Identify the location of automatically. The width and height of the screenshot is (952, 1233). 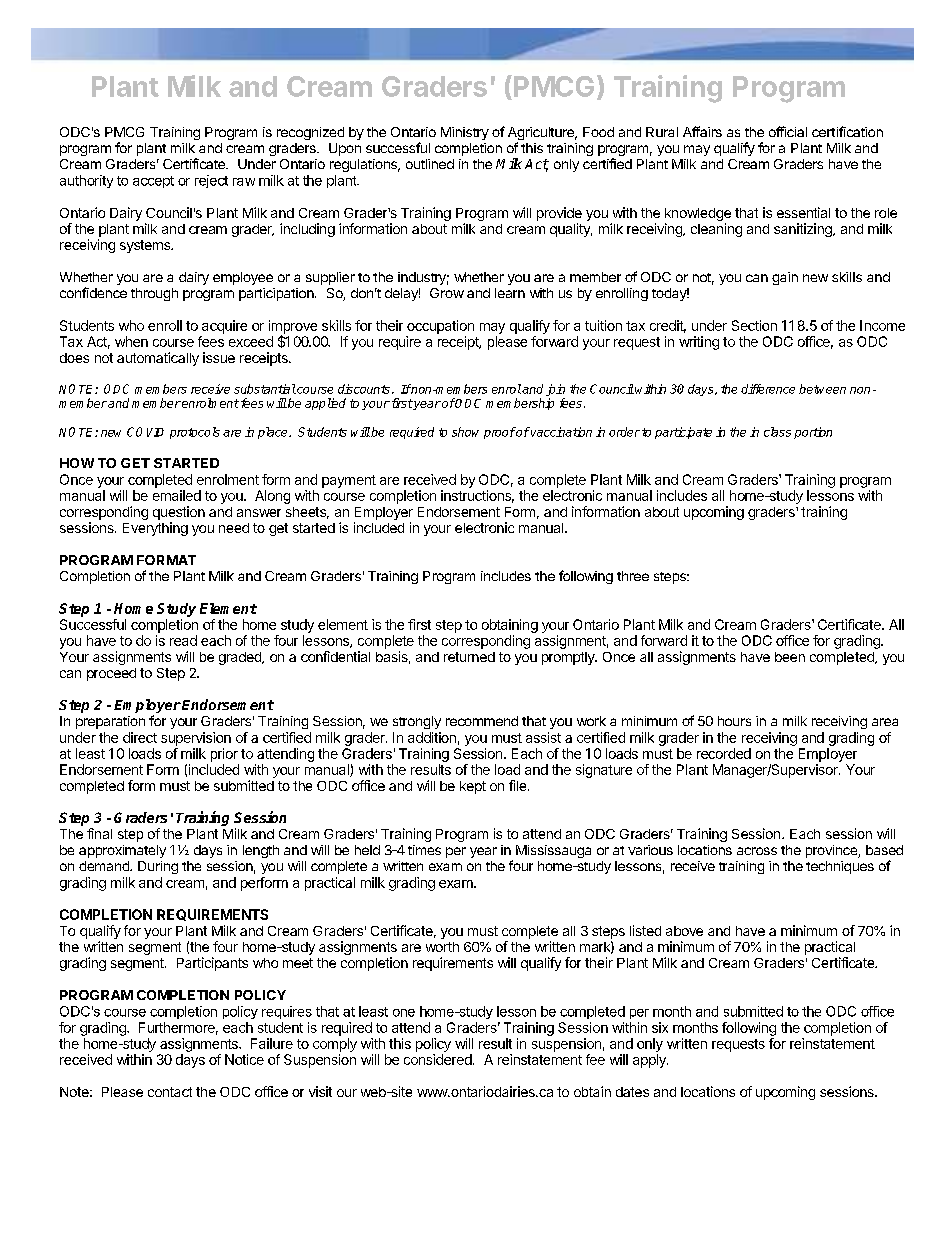
(158, 359).
